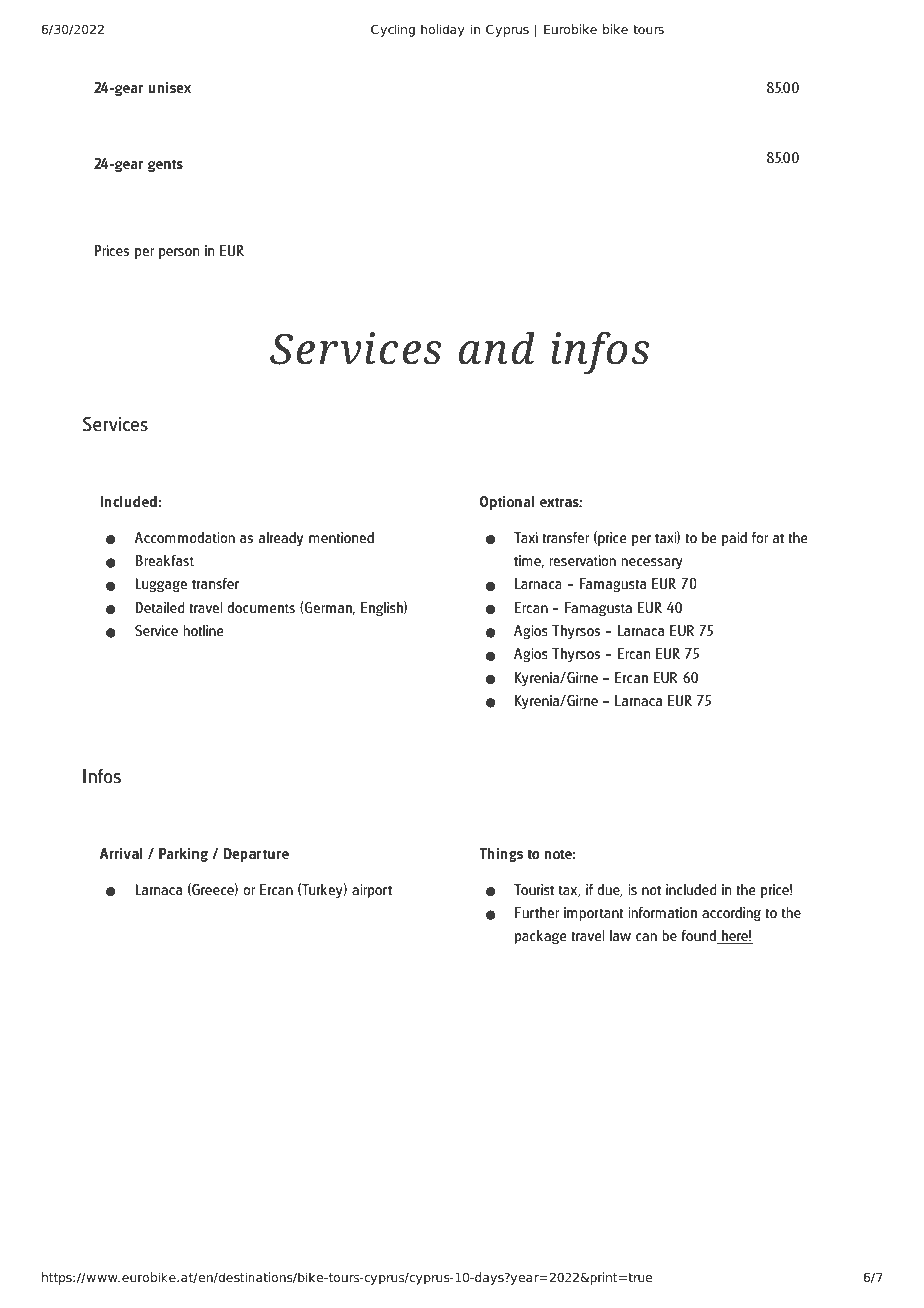 This document has width=924, height=1308. I want to click on information, so click(662, 912).
